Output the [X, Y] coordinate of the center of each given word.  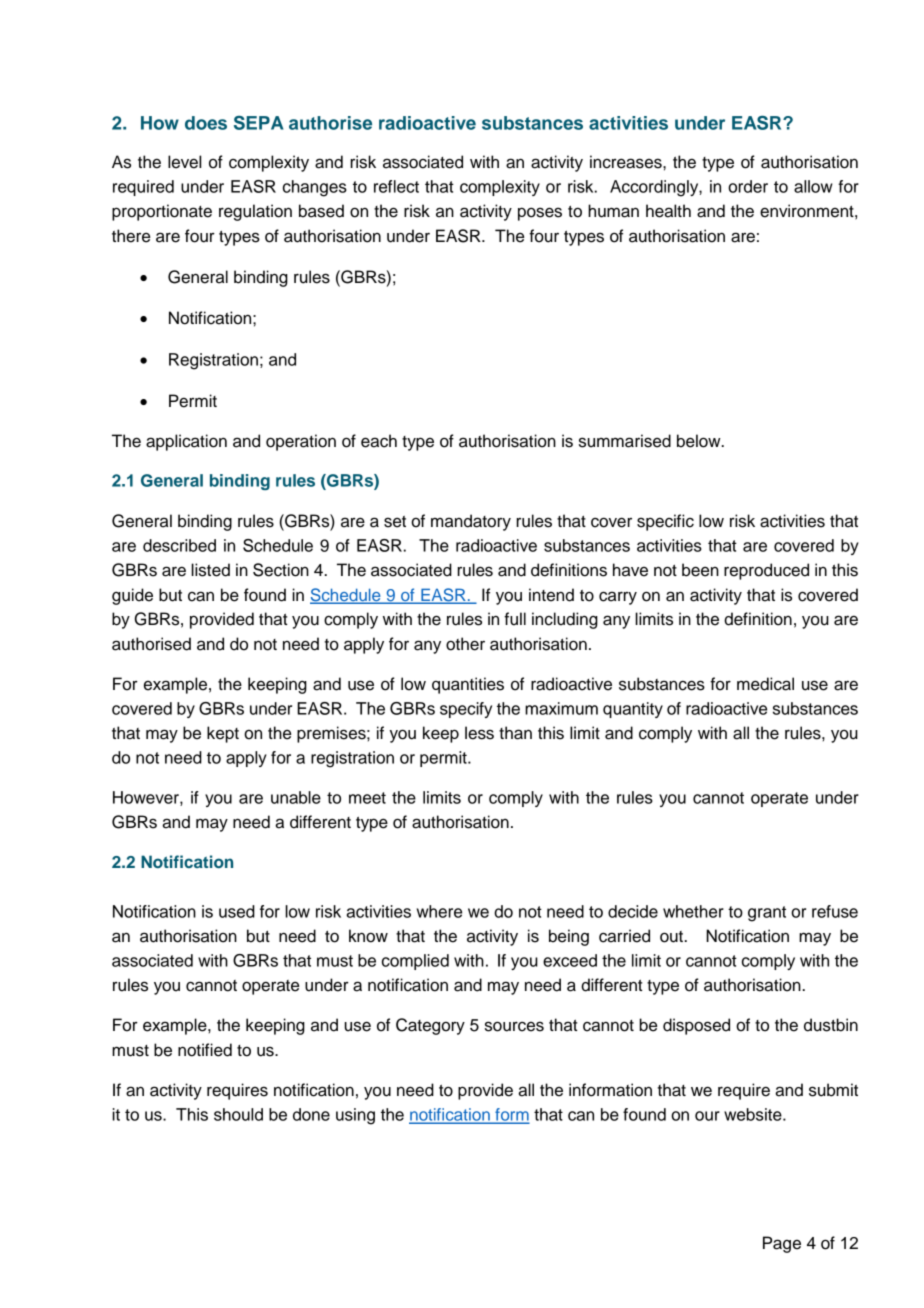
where [439, 911]
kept [223, 734]
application [186, 442]
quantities [468, 685]
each [379, 441]
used [237, 911]
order [748, 186]
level [184, 162]
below [700, 441]
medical [765, 684]
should [238, 1114]
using [355, 1116]
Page [782, 1244]
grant [767, 914]
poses [540, 214]
